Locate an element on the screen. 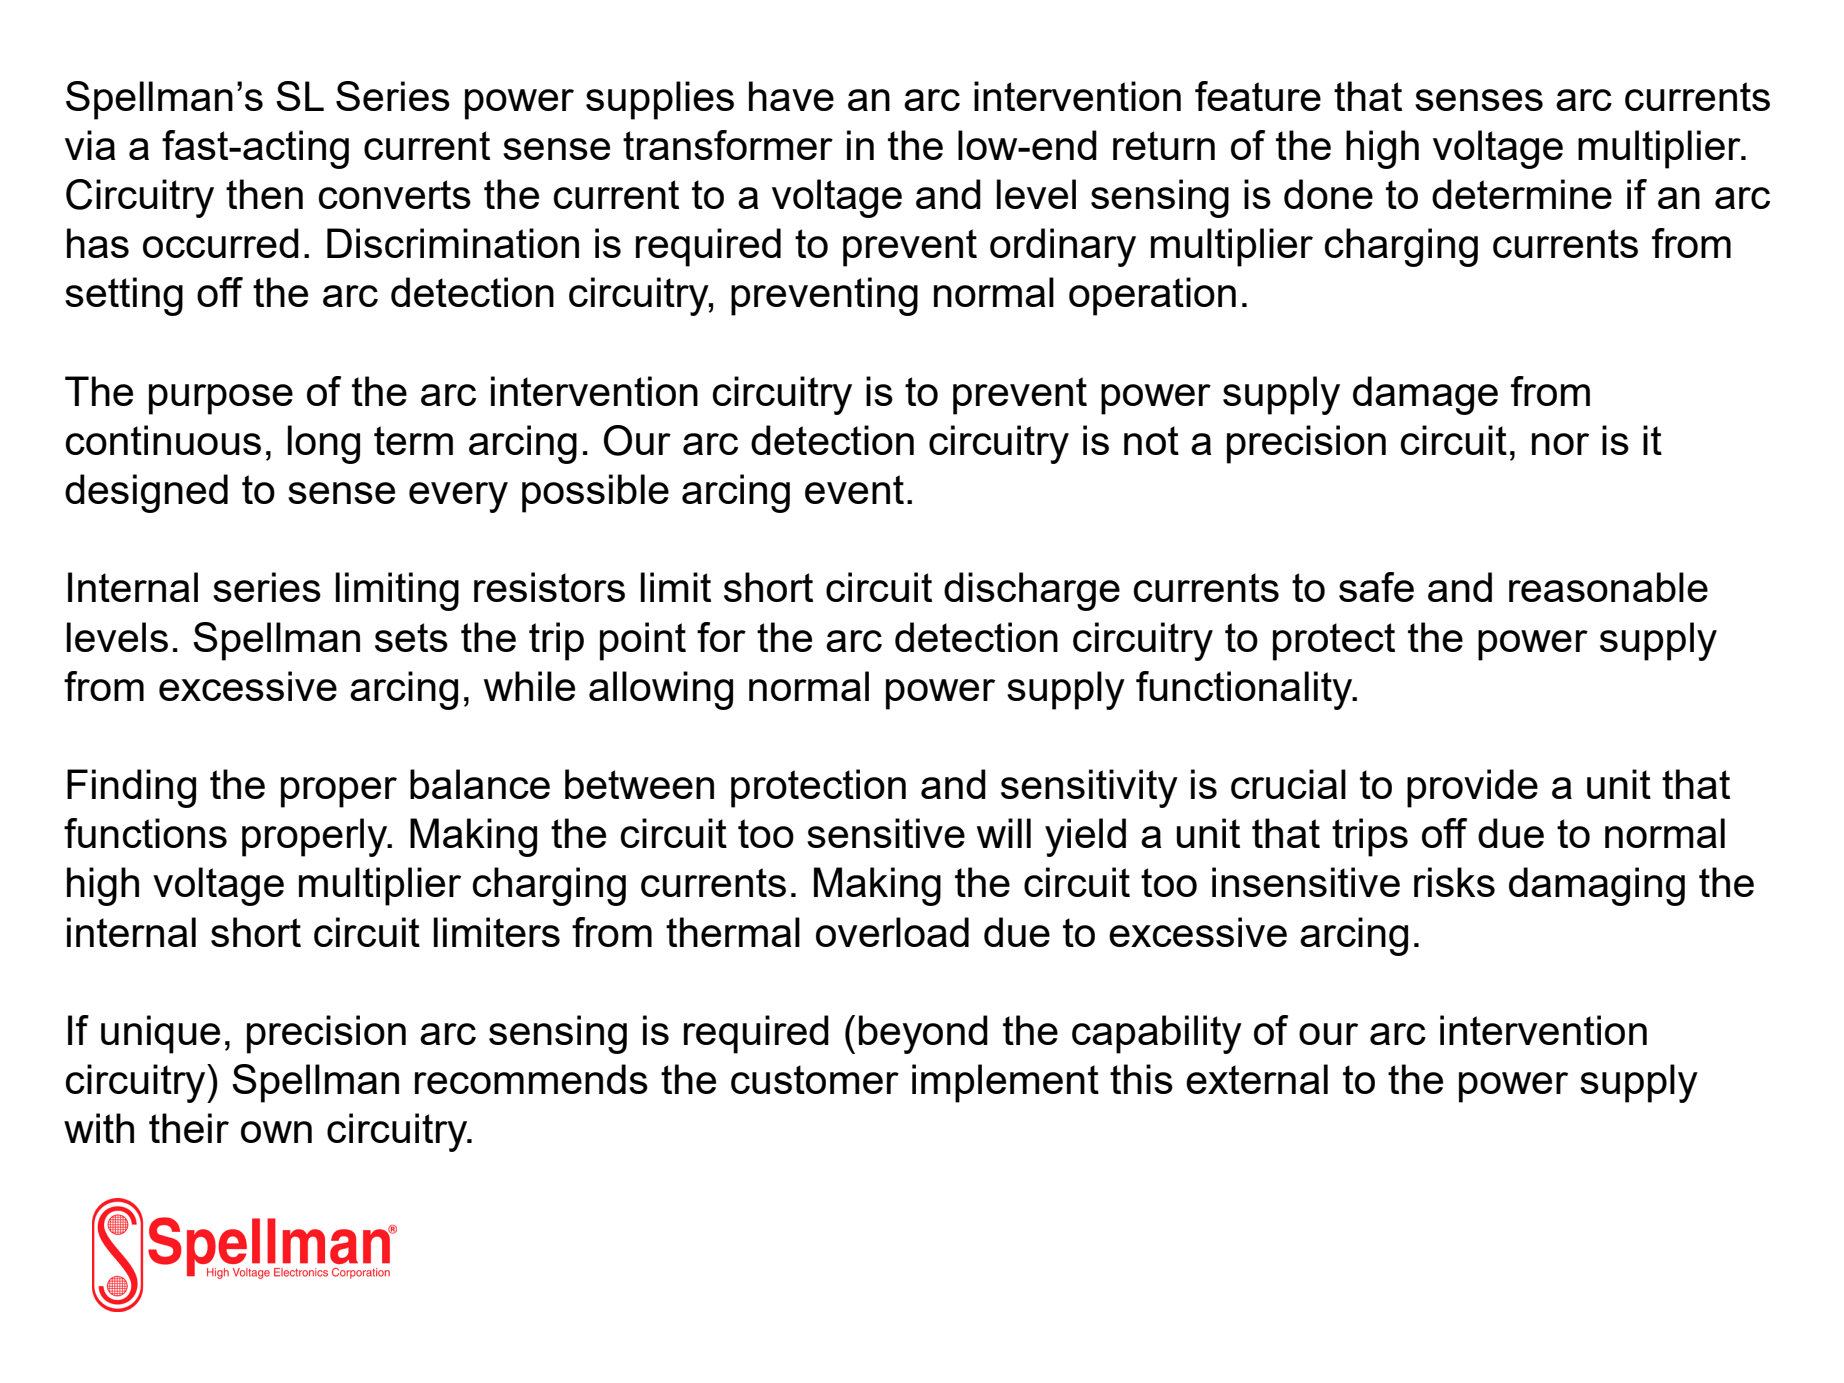 The image size is (1844, 1383). safe is located at coordinates (1376, 587).
